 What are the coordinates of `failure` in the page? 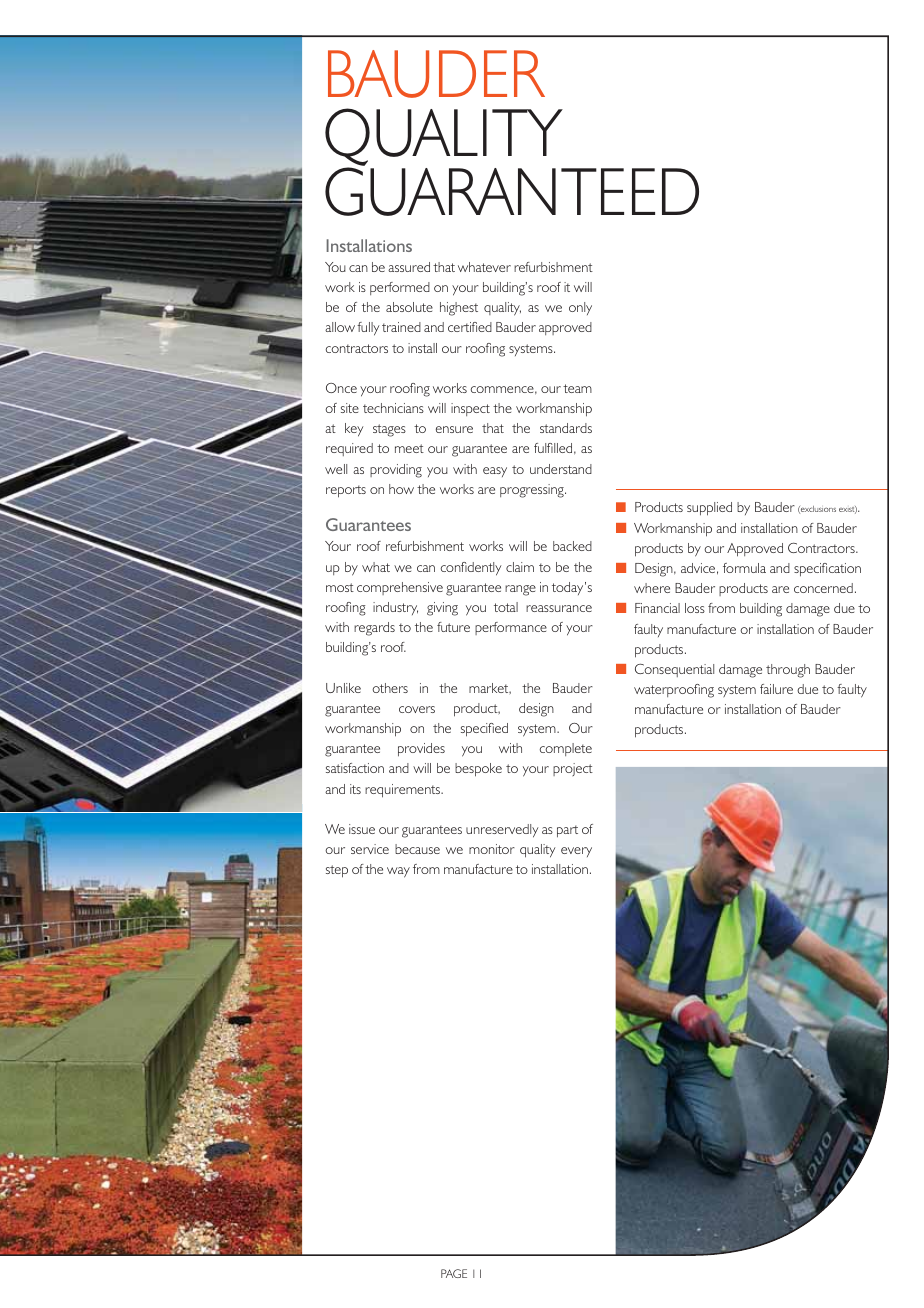 It's located at (776, 689).
